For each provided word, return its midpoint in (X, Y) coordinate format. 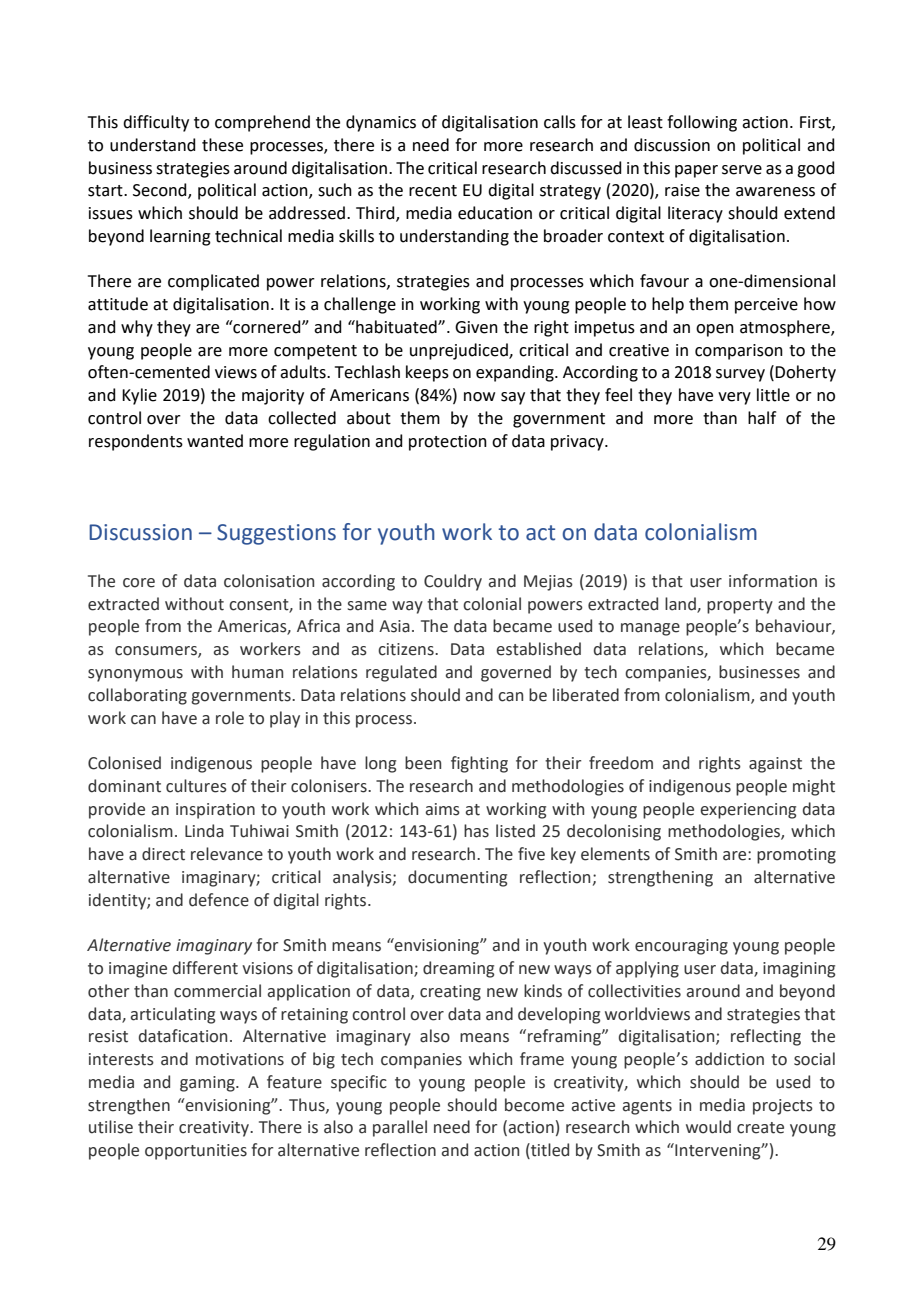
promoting (796, 856)
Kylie (139, 396)
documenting (457, 878)
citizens (407, 649)
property (740, 606)
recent (433, 191)
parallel (400, 1128)
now (479, 397)
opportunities (196, 1152)
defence (219, 900)
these (222, 145)
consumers (157, 652)
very (734, 398)
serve (742, 170)
